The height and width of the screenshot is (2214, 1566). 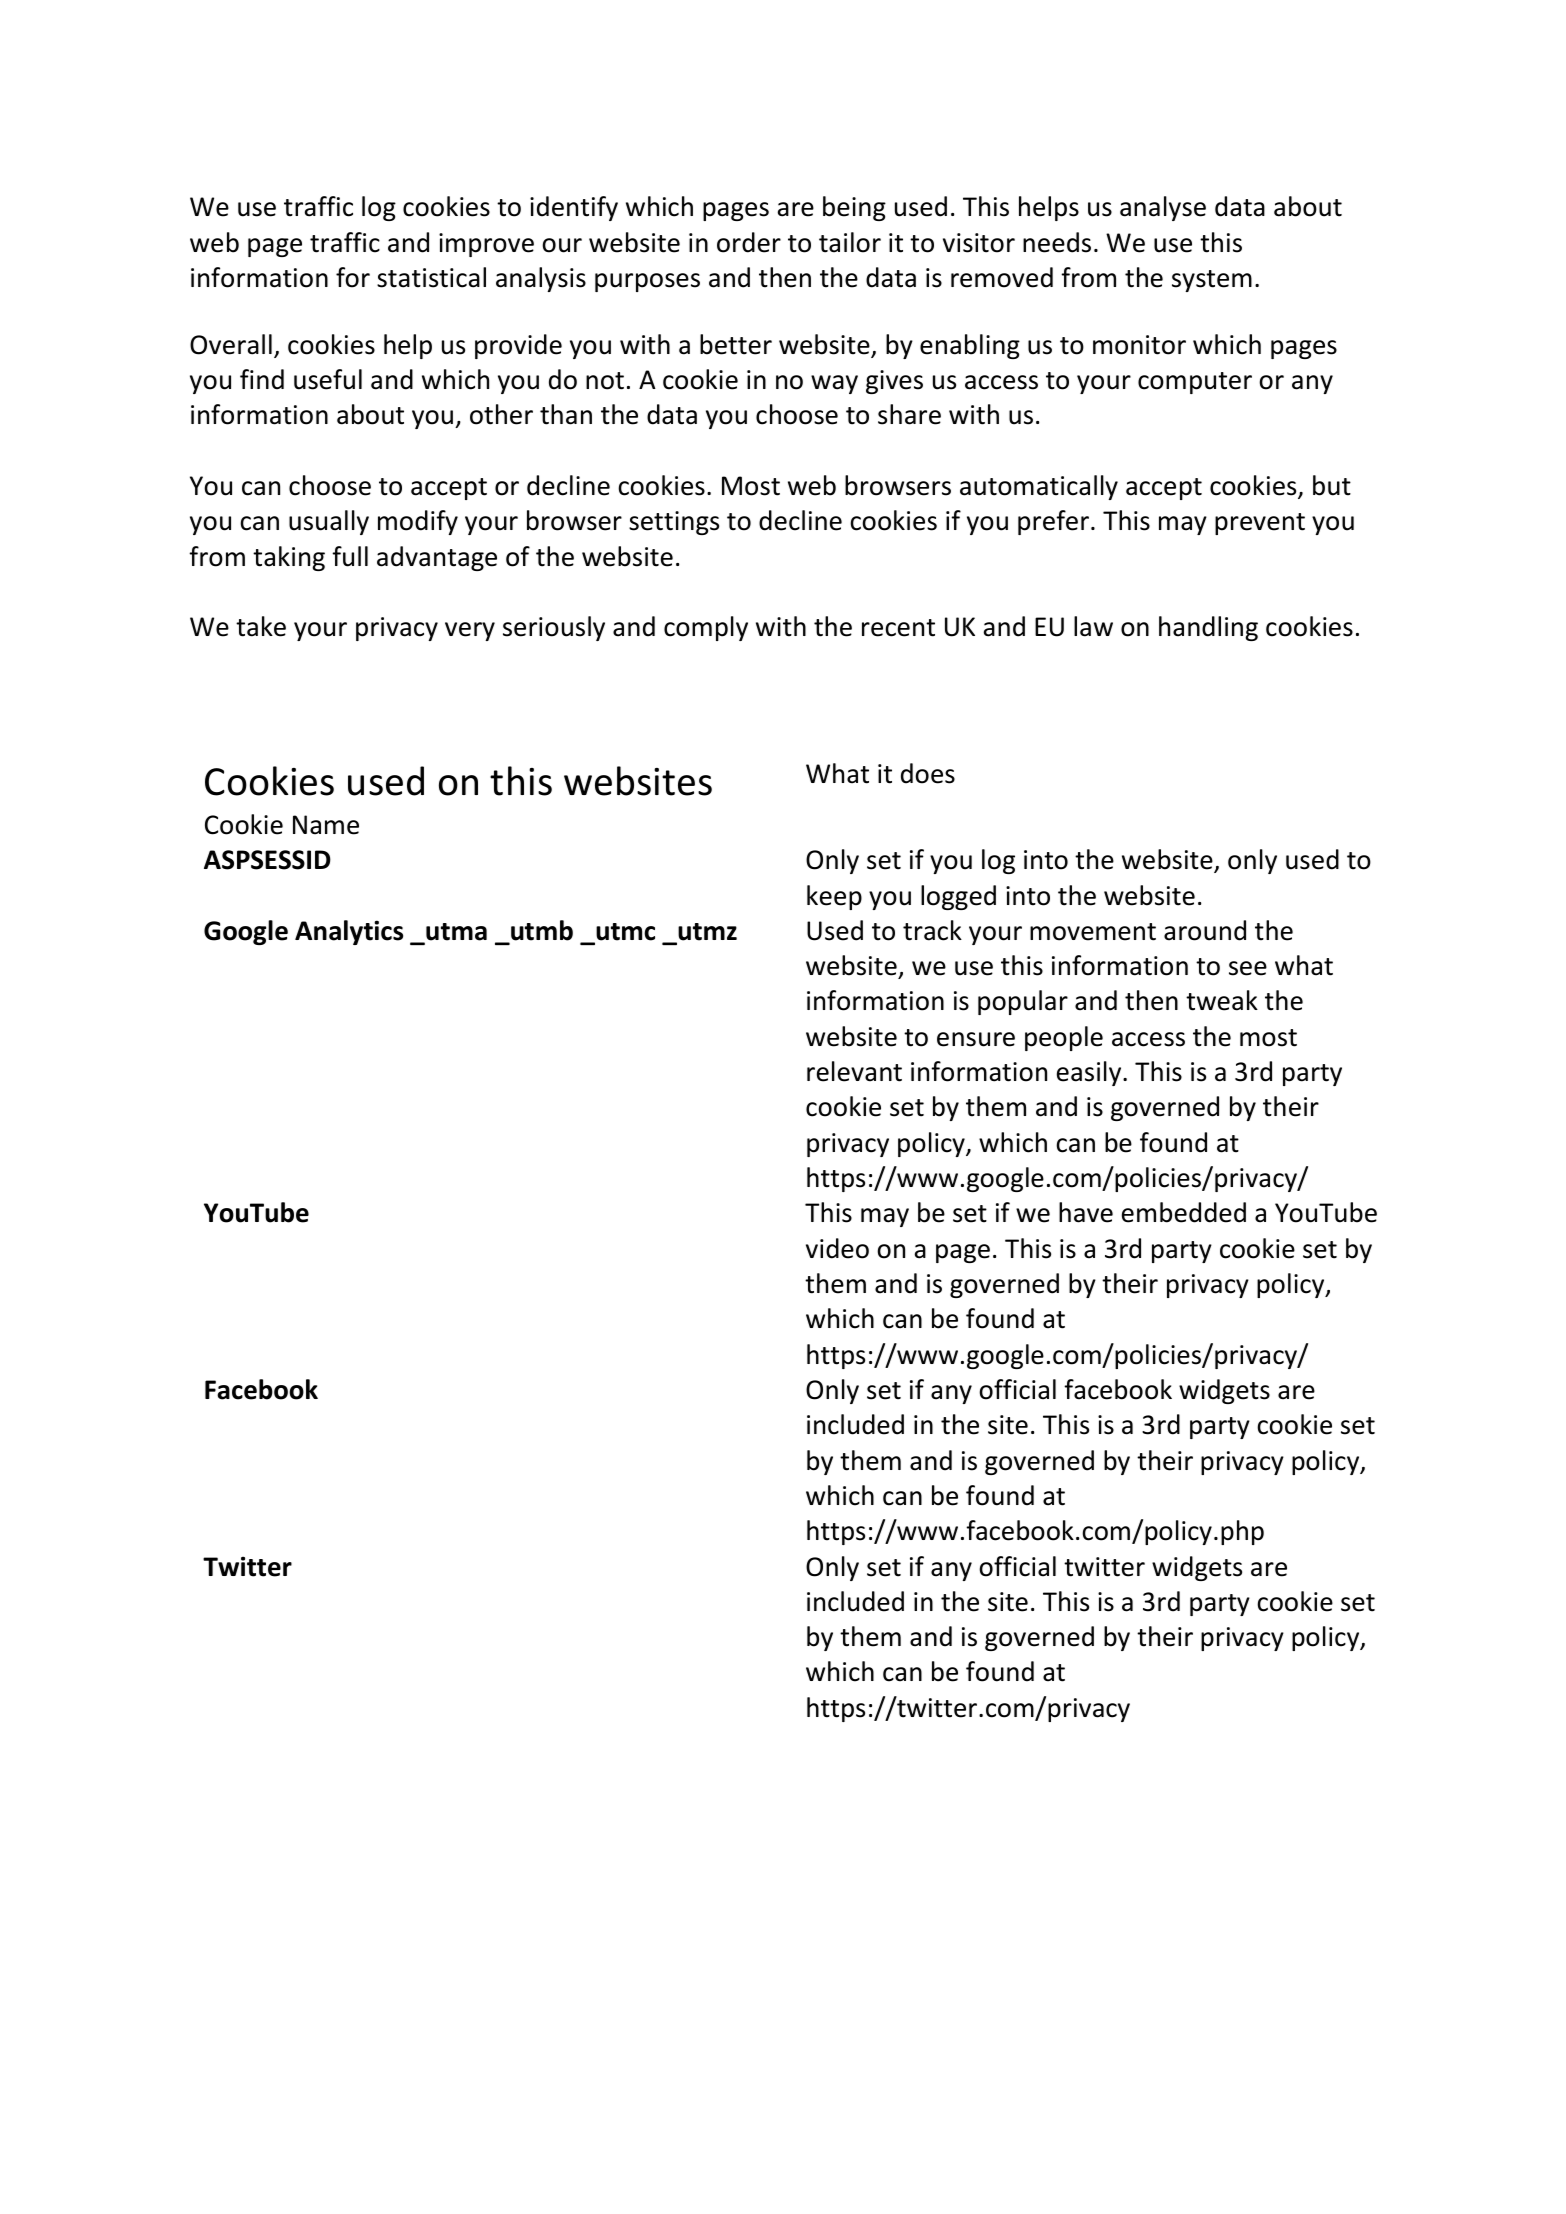 I want to click on around, so click(x=1205, y=930).
